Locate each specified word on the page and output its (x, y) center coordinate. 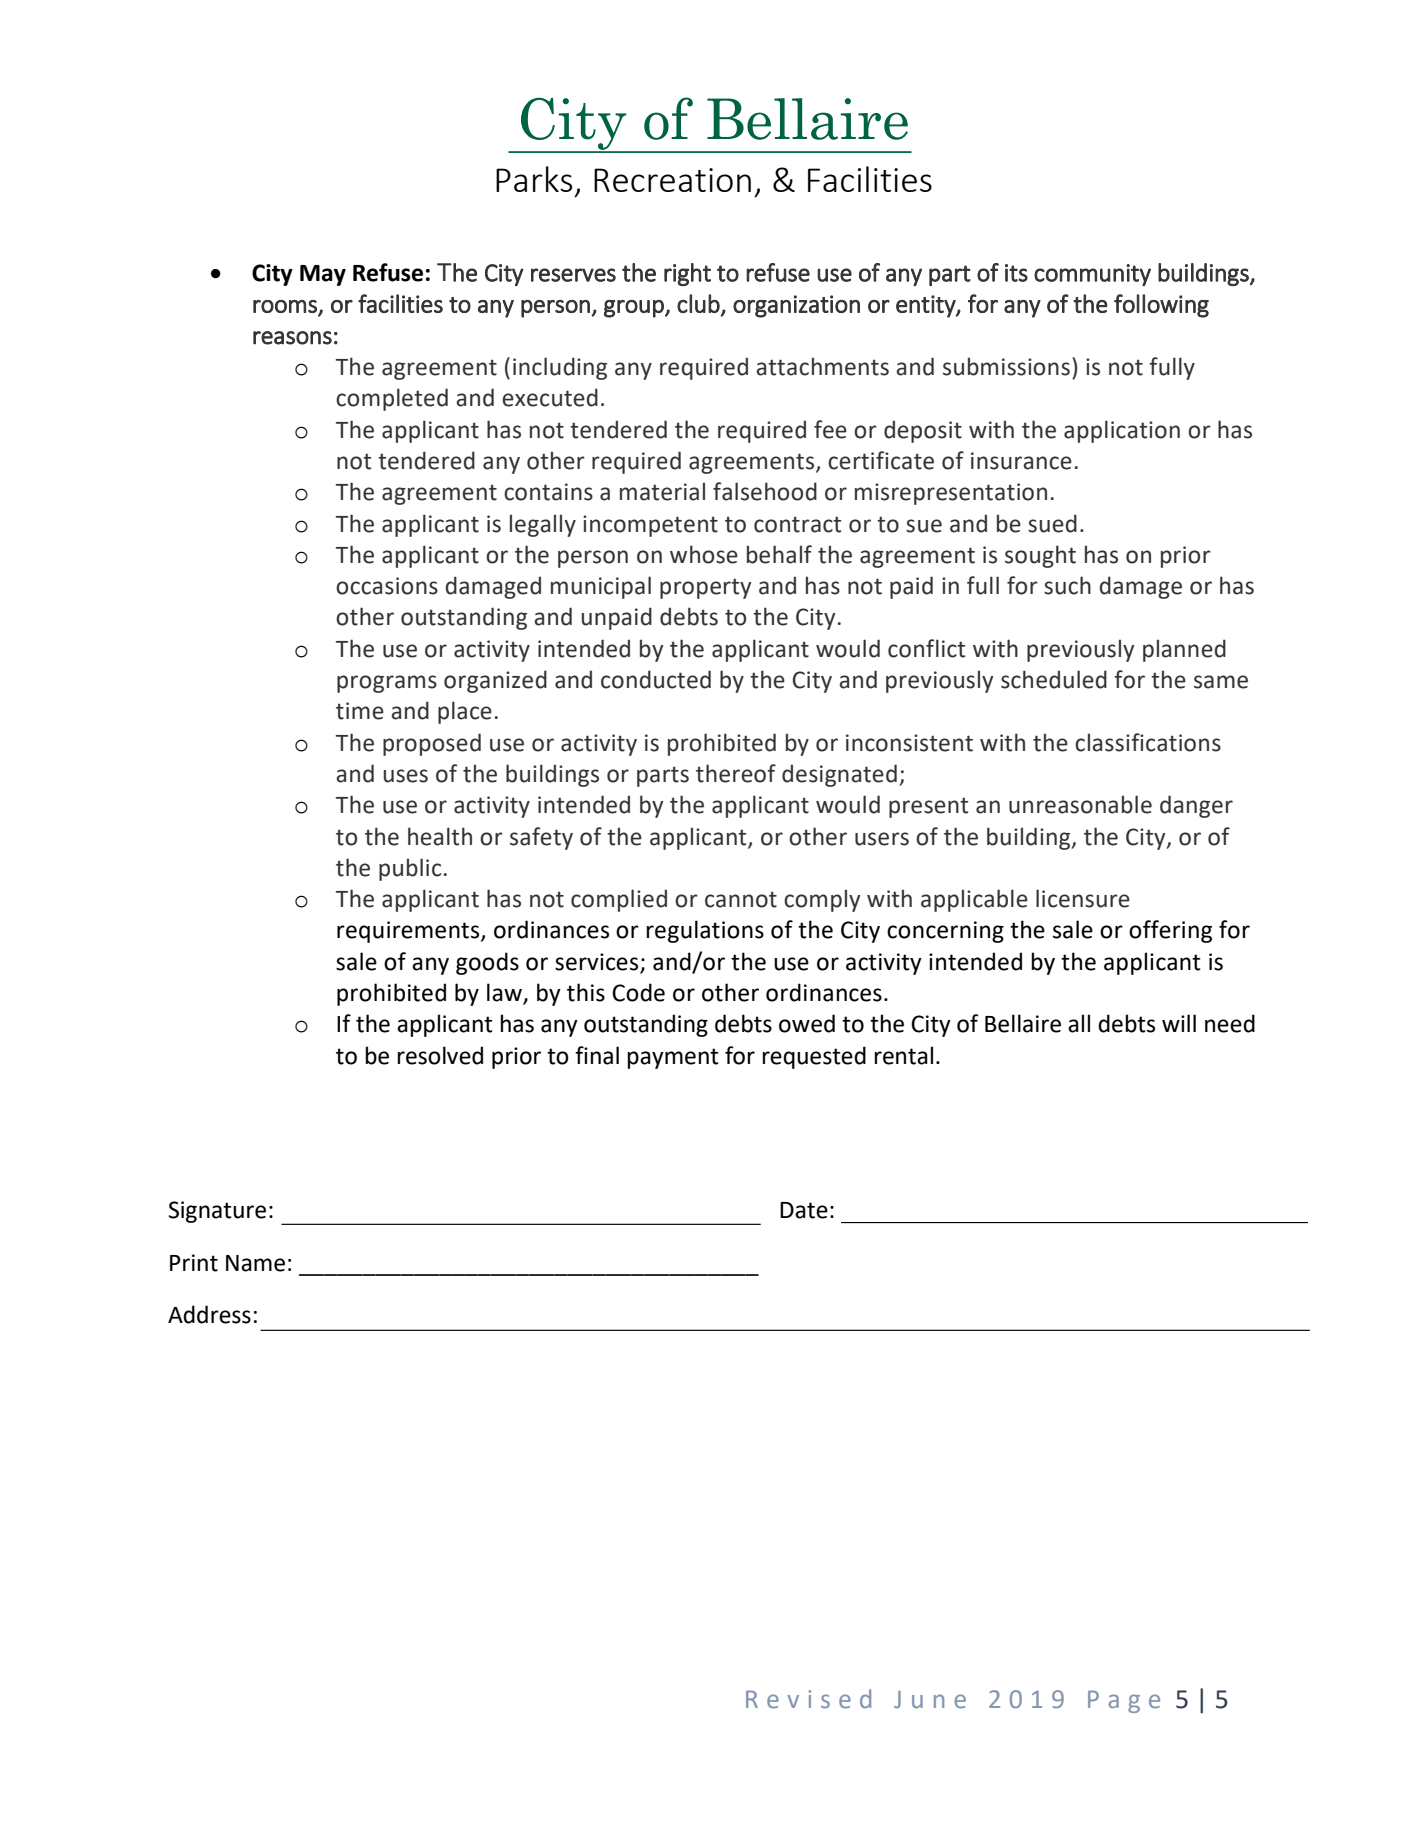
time (360, 711)
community (1092, 275)
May (323, 275)
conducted (656, 679)
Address (209, 1314)
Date (804, 1210)
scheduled (1054, 679)
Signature (217, 1212)
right (687, 274)
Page (1124, 1701)
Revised (808, 1698)
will (1179, 1023)
